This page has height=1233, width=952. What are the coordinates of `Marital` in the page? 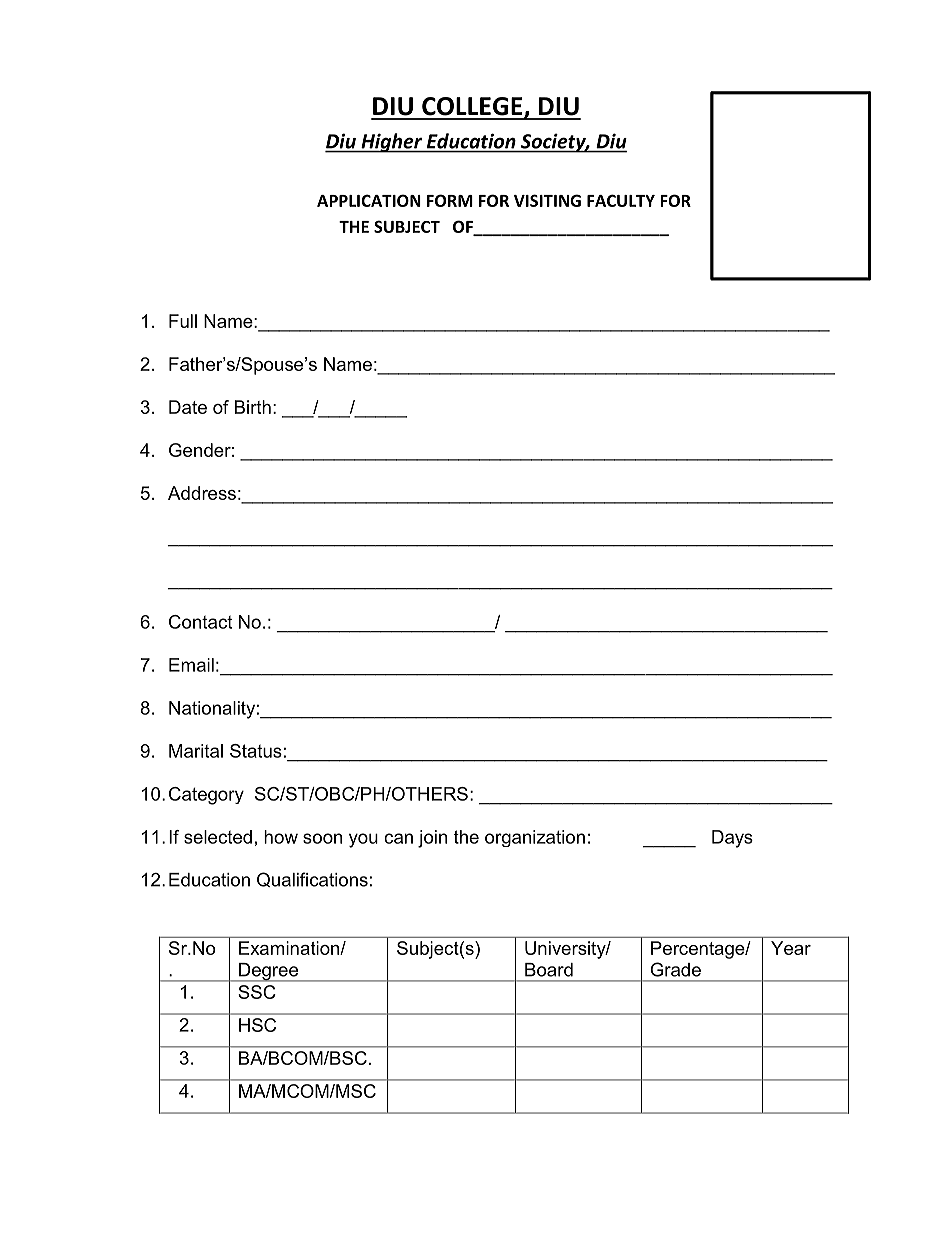 It's located at (196, 751).
